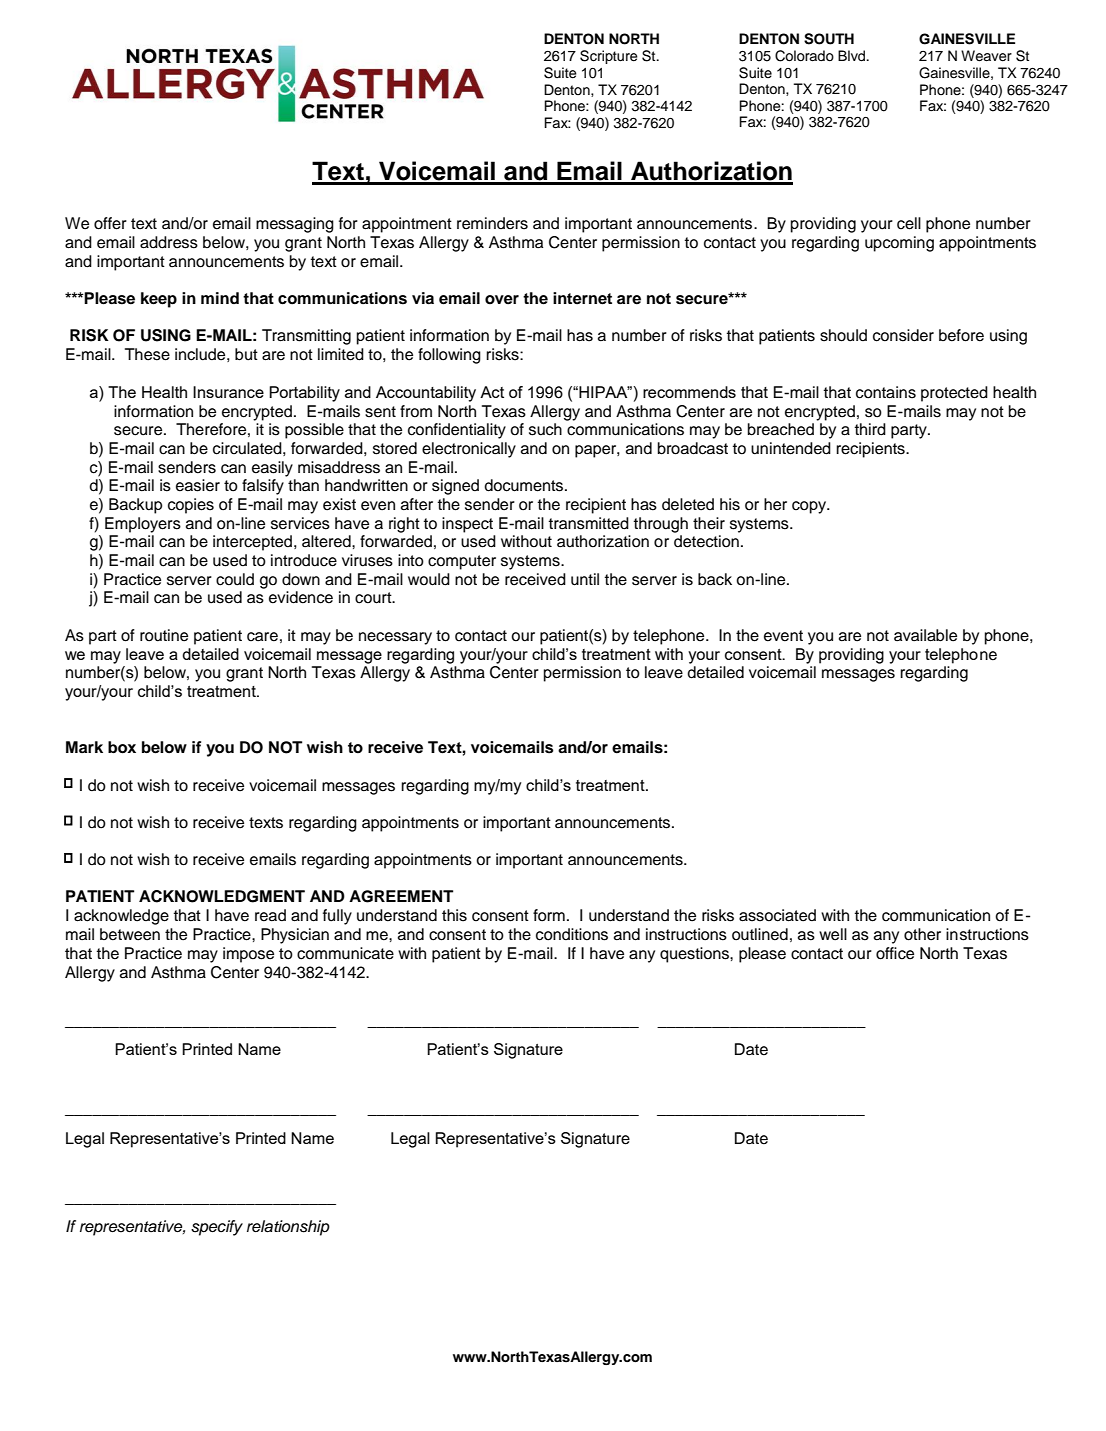 The height and width of the page is (1431, 1106). Describe the element at coordinates (572, 934) in the page. I see `conditions` at that location.
